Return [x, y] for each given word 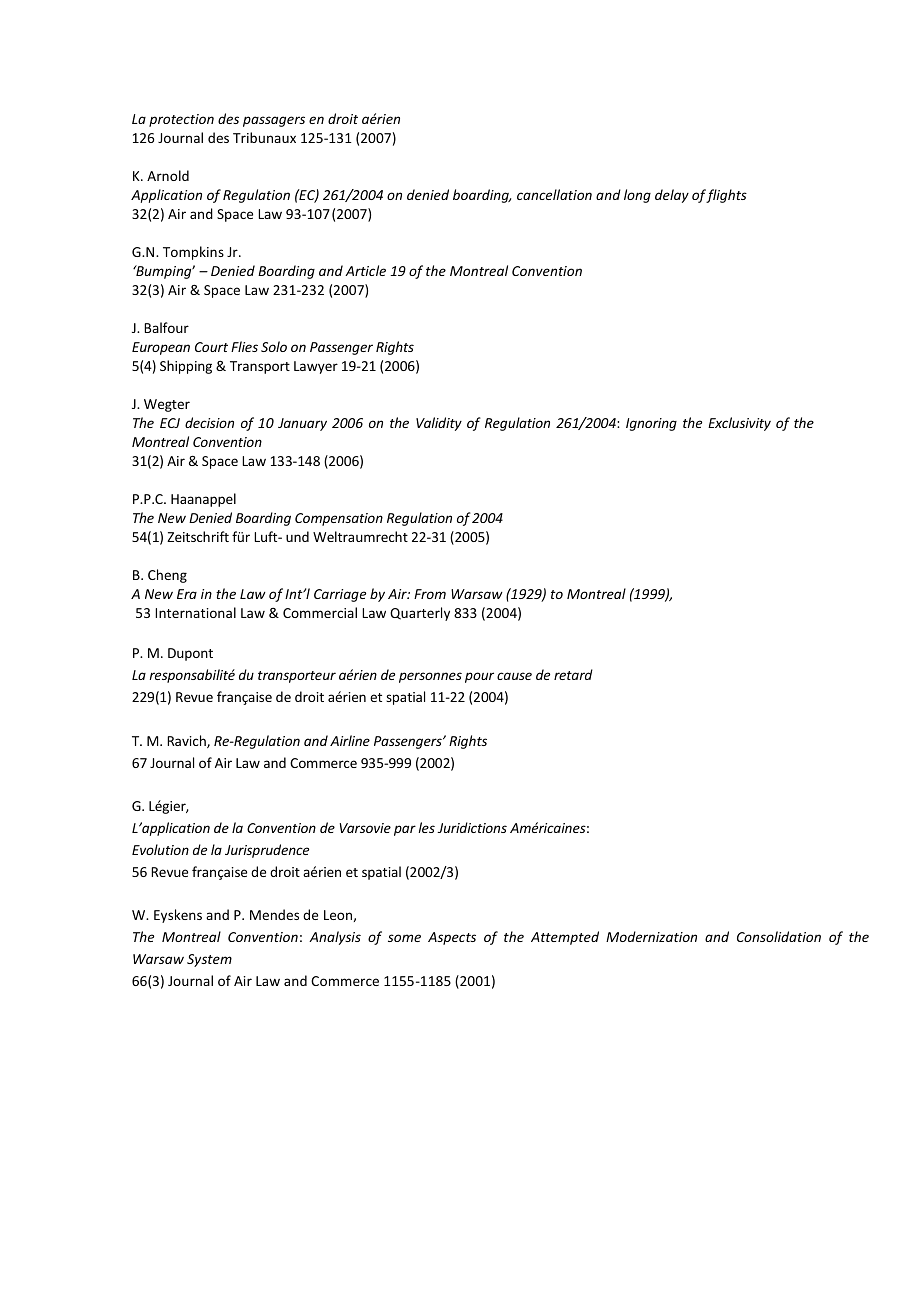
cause [514, 676]
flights [726, 196]
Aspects [452, 938]
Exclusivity [739, 424]
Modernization [651, 936]
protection [181, 120]
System [209, 960]
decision [209, 422]
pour [479, 677]
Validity [439, 424]
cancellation [554, 194]
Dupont [190, 654]
